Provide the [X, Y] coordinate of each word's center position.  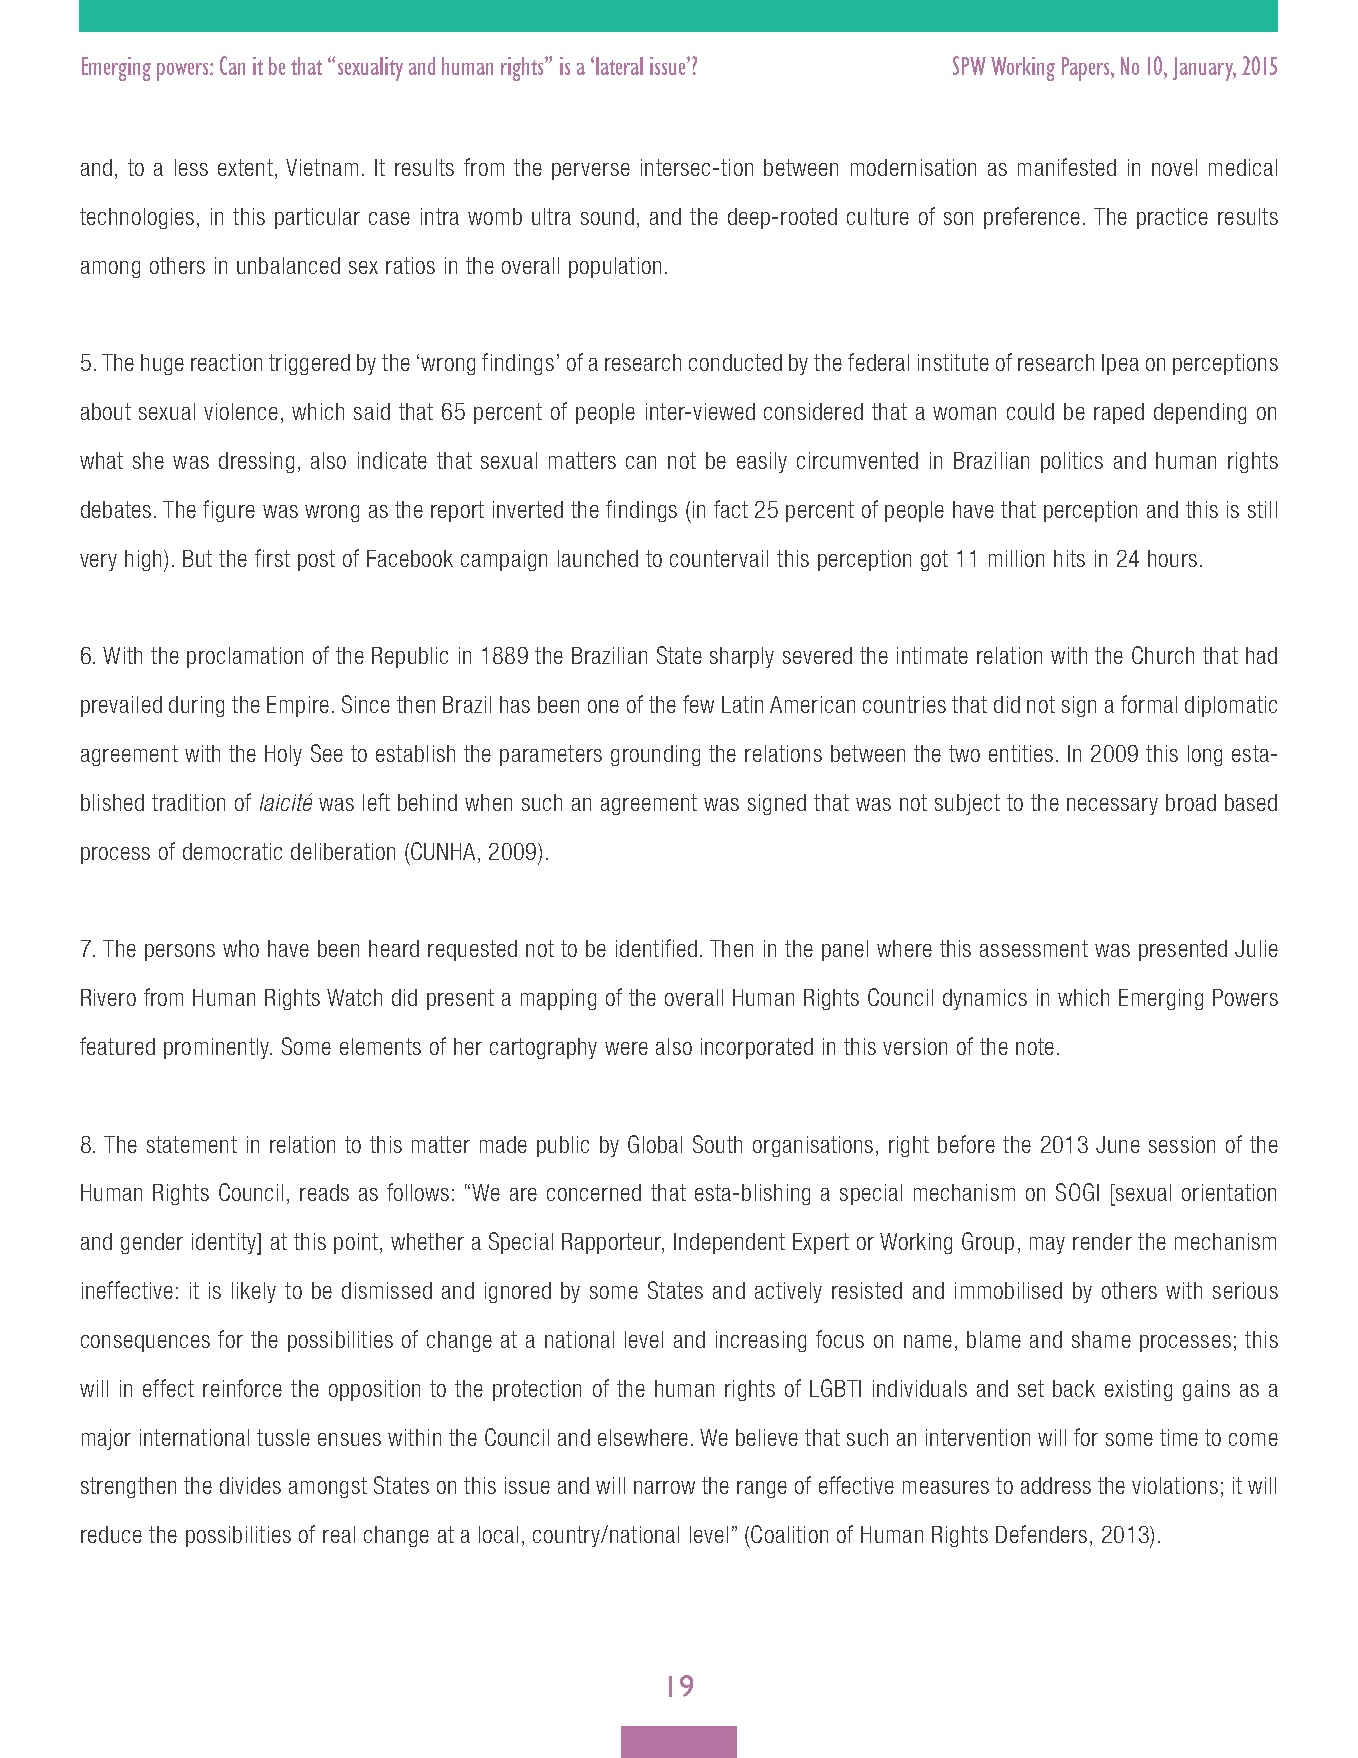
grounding [655, 755]
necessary [1112, 806]
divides [250, 1485]
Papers [1087, 69]
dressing [256, 462]
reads [324, 1192]
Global [655, 1144]
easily [762, 462]
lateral [619, 66]
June [1118, 1144]
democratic [232, 851]
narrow [664, 1487]
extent [245, 167]
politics [1072, 462]
